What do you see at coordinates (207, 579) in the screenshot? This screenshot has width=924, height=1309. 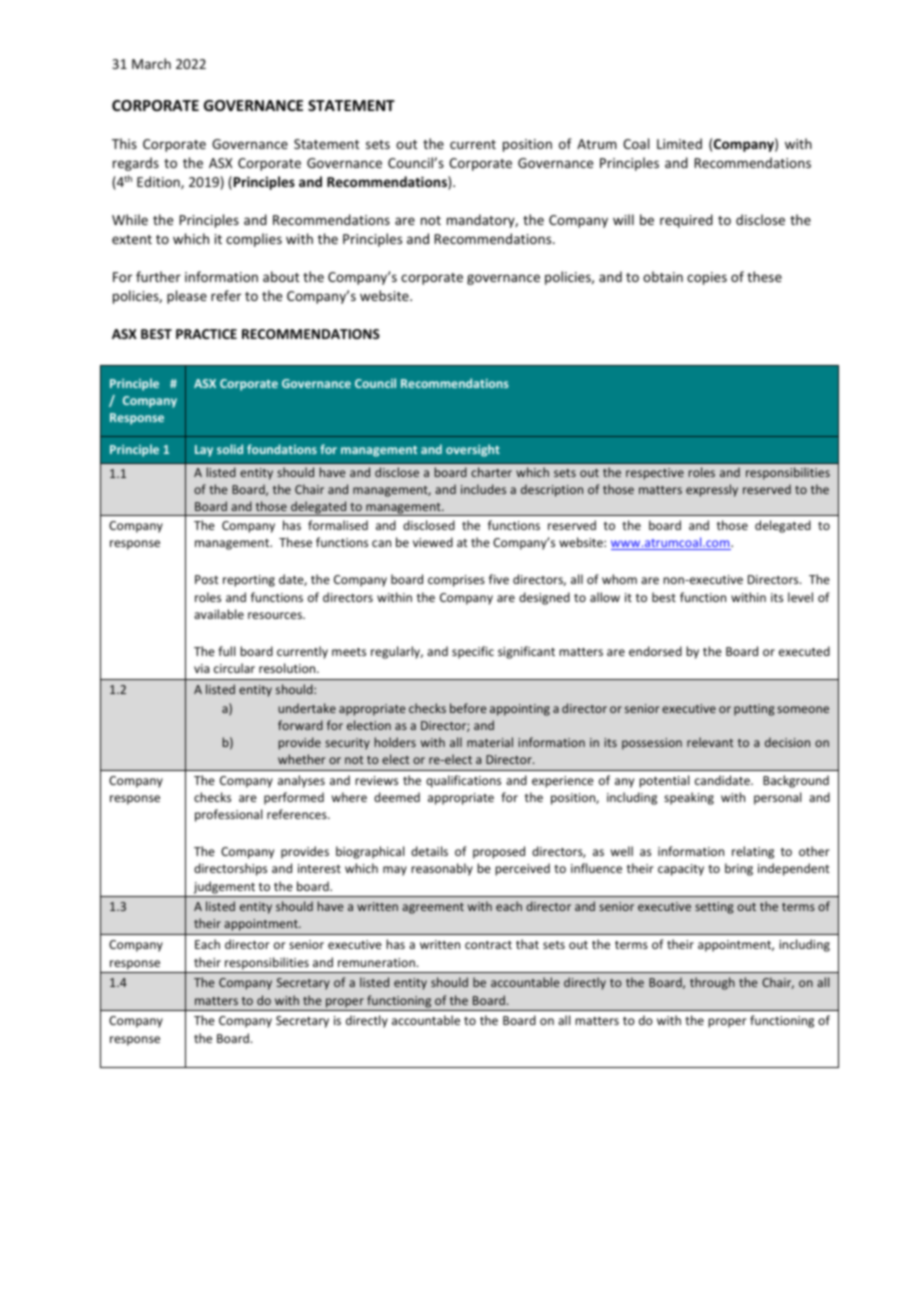 I see `Post` at bounding box center [207, 579].
